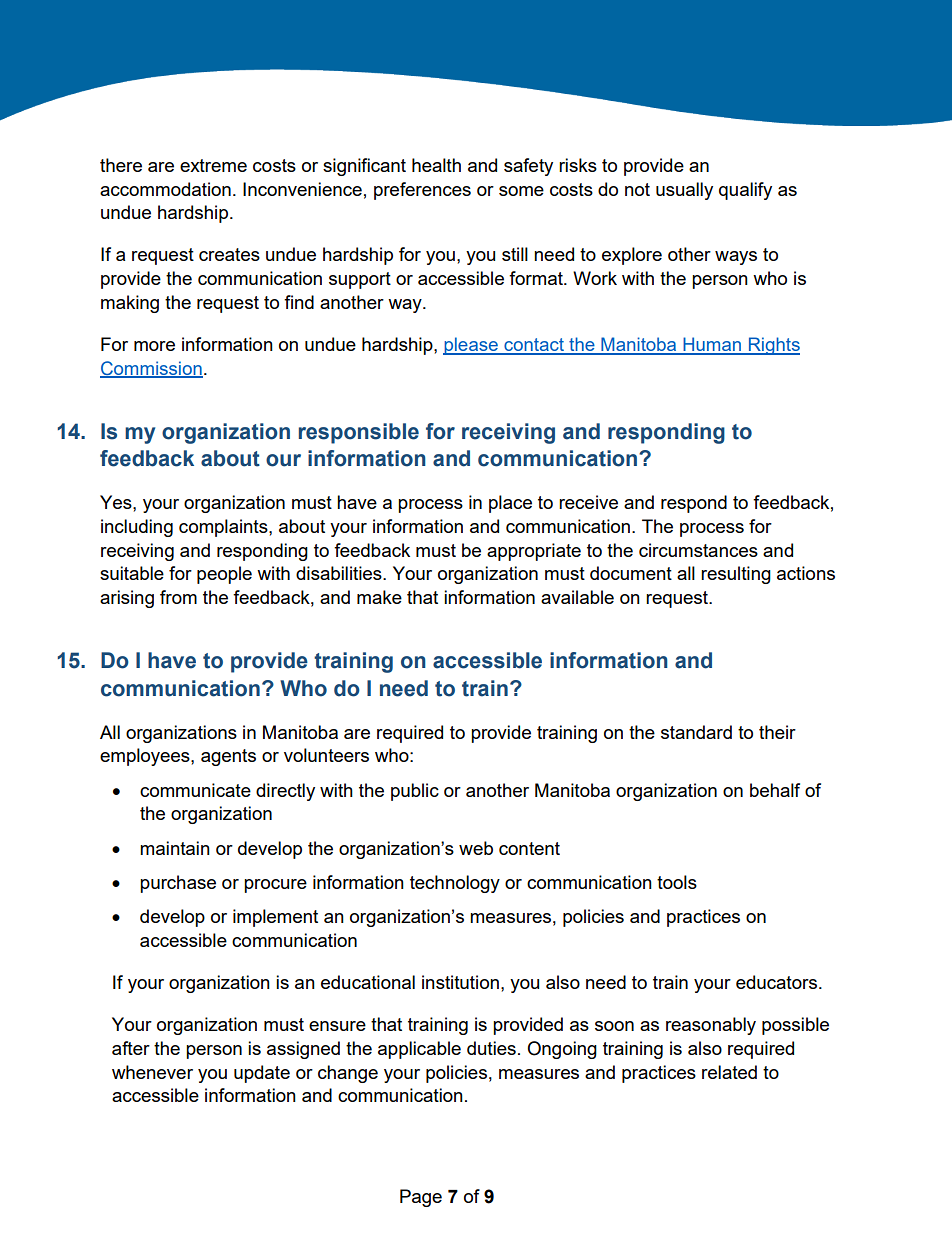  What do you see at coordinates (455, 884) in the screenshot?
I see `technology` at bounding box center [455, 884].
